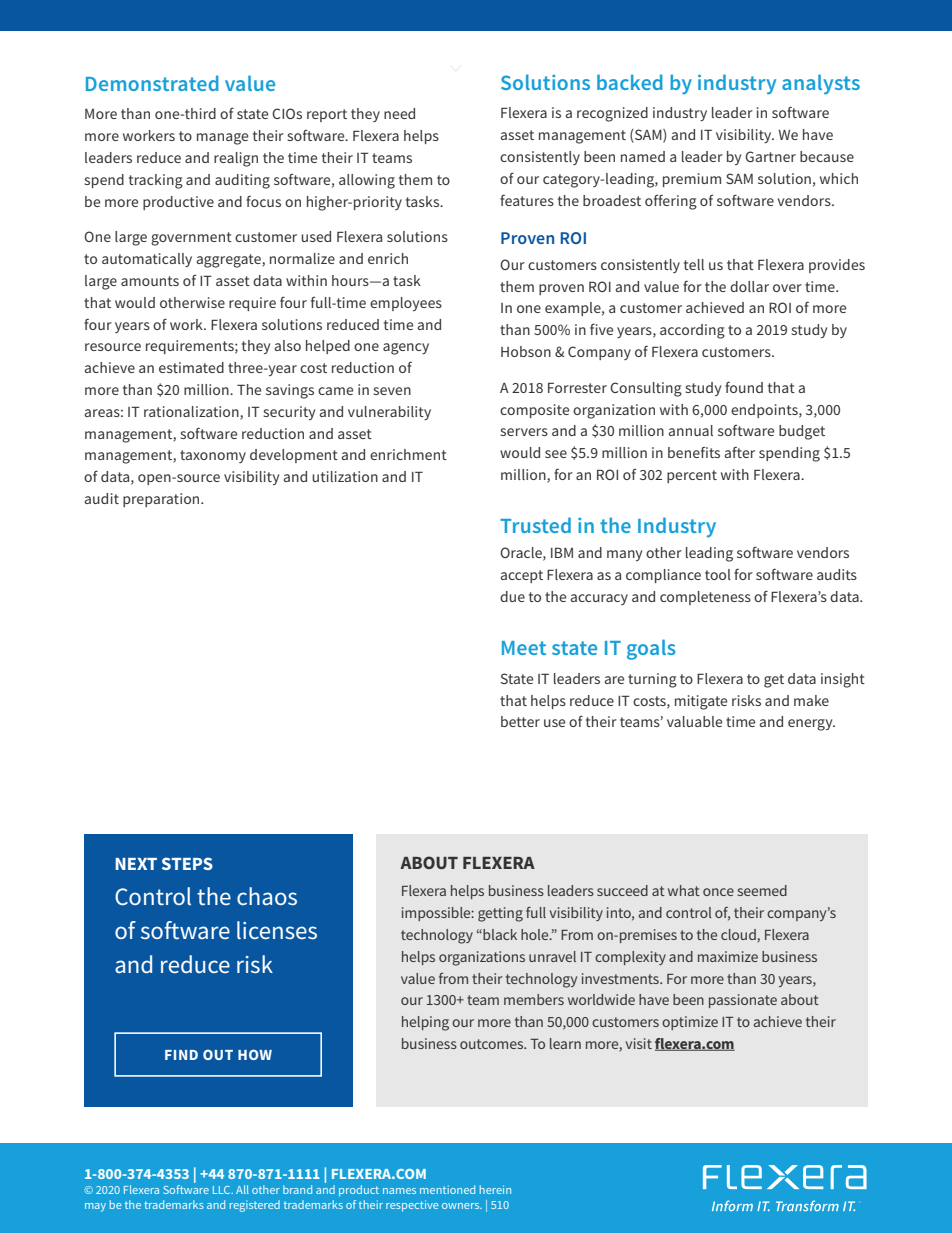  I want to click on Hobson, so click(526, 351).
